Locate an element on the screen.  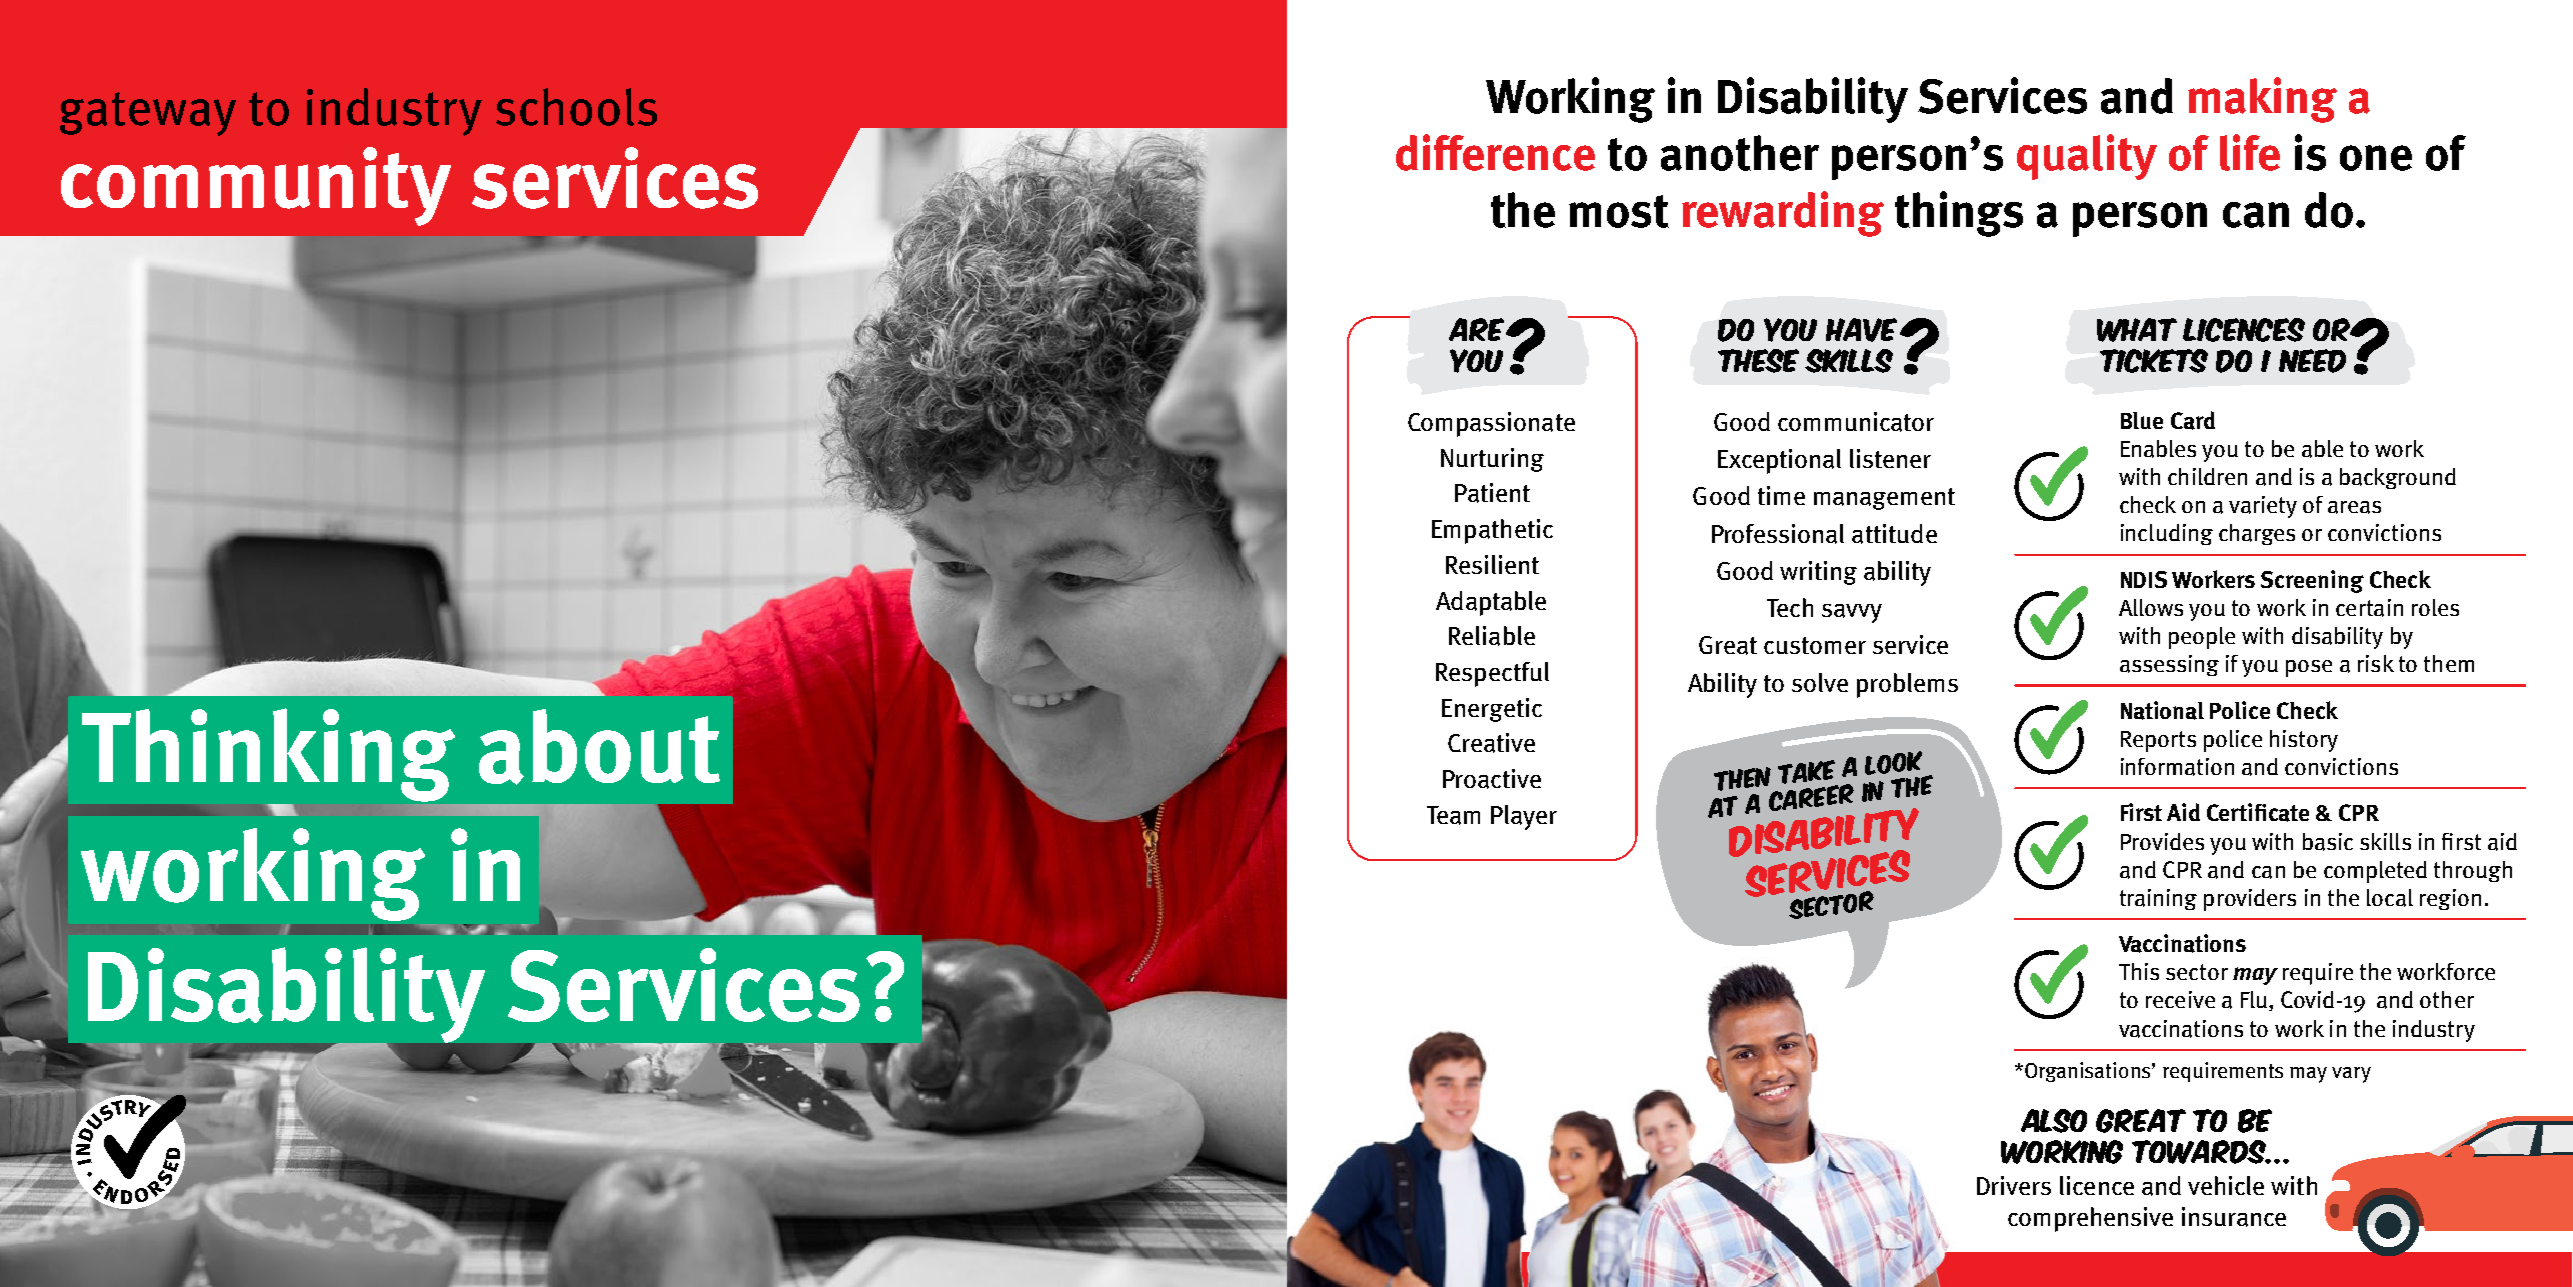
Also is located at coordinates (2054, 1121).
